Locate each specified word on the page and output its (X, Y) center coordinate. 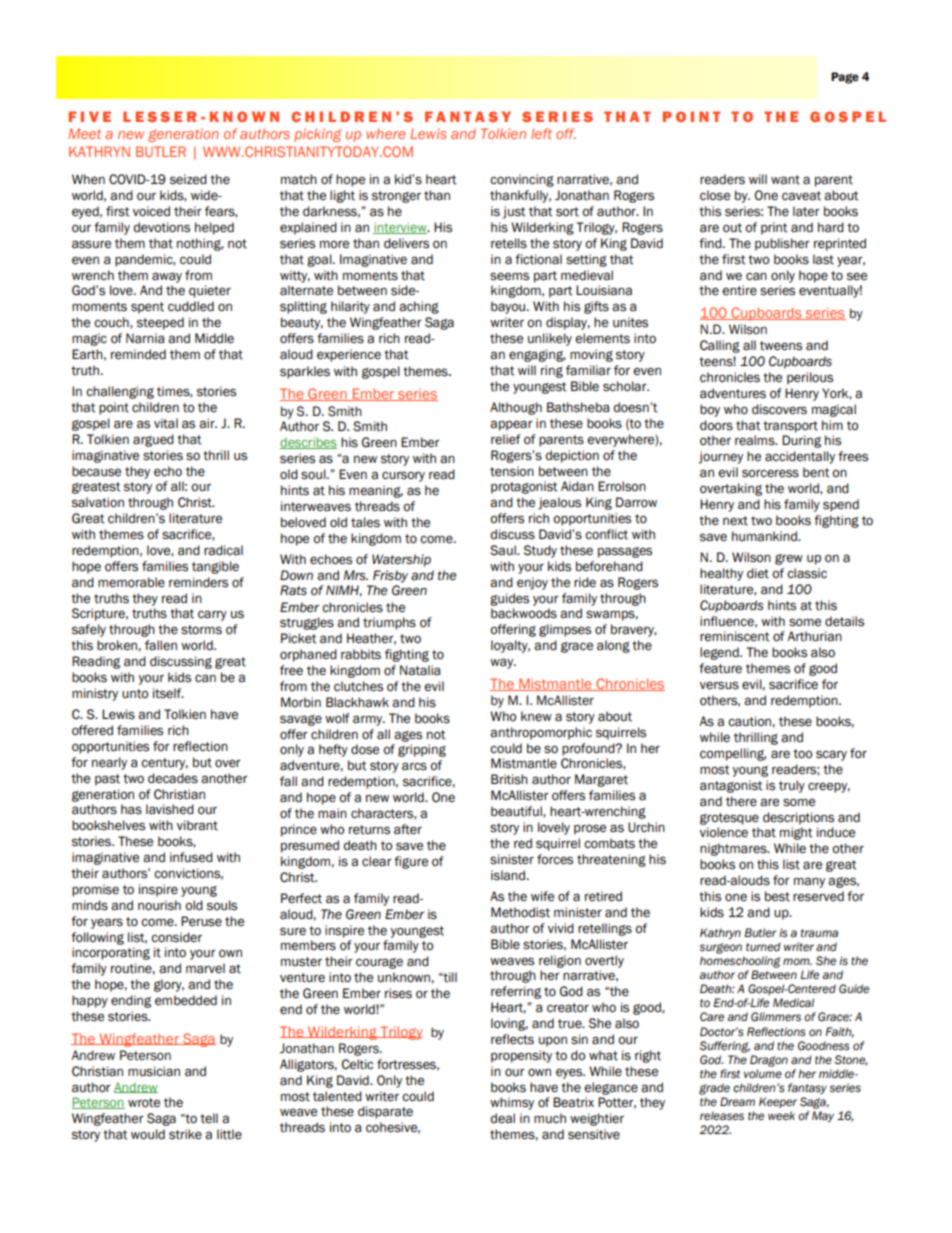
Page (845, 78)
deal (502, 1118)
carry (212, 615)
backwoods (524, 613)
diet (758, 573)
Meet (84, 133)
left (541, 133)
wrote (144, 1103)
